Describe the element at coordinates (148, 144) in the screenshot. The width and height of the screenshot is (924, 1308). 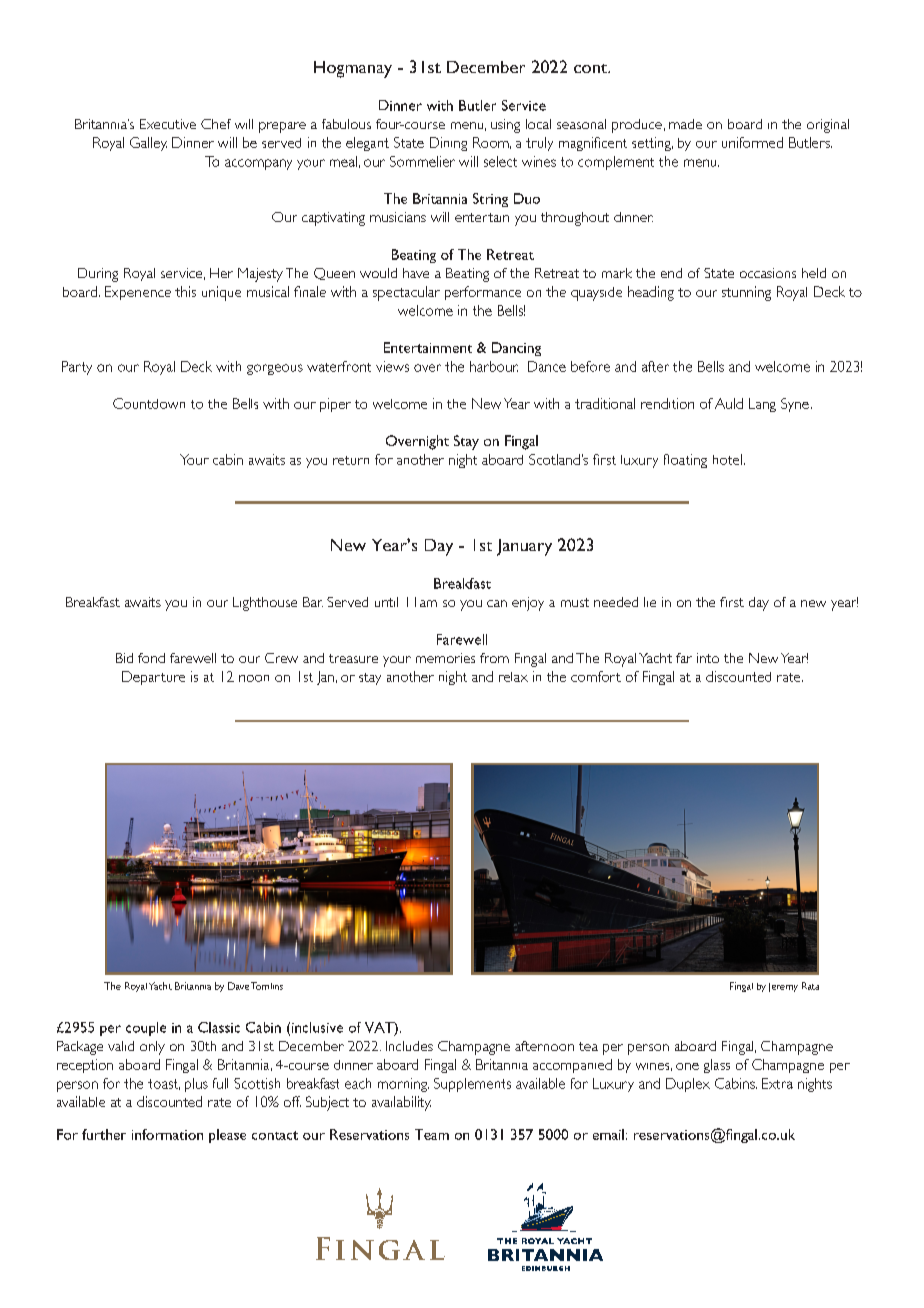
I see `Galley` at that location.
